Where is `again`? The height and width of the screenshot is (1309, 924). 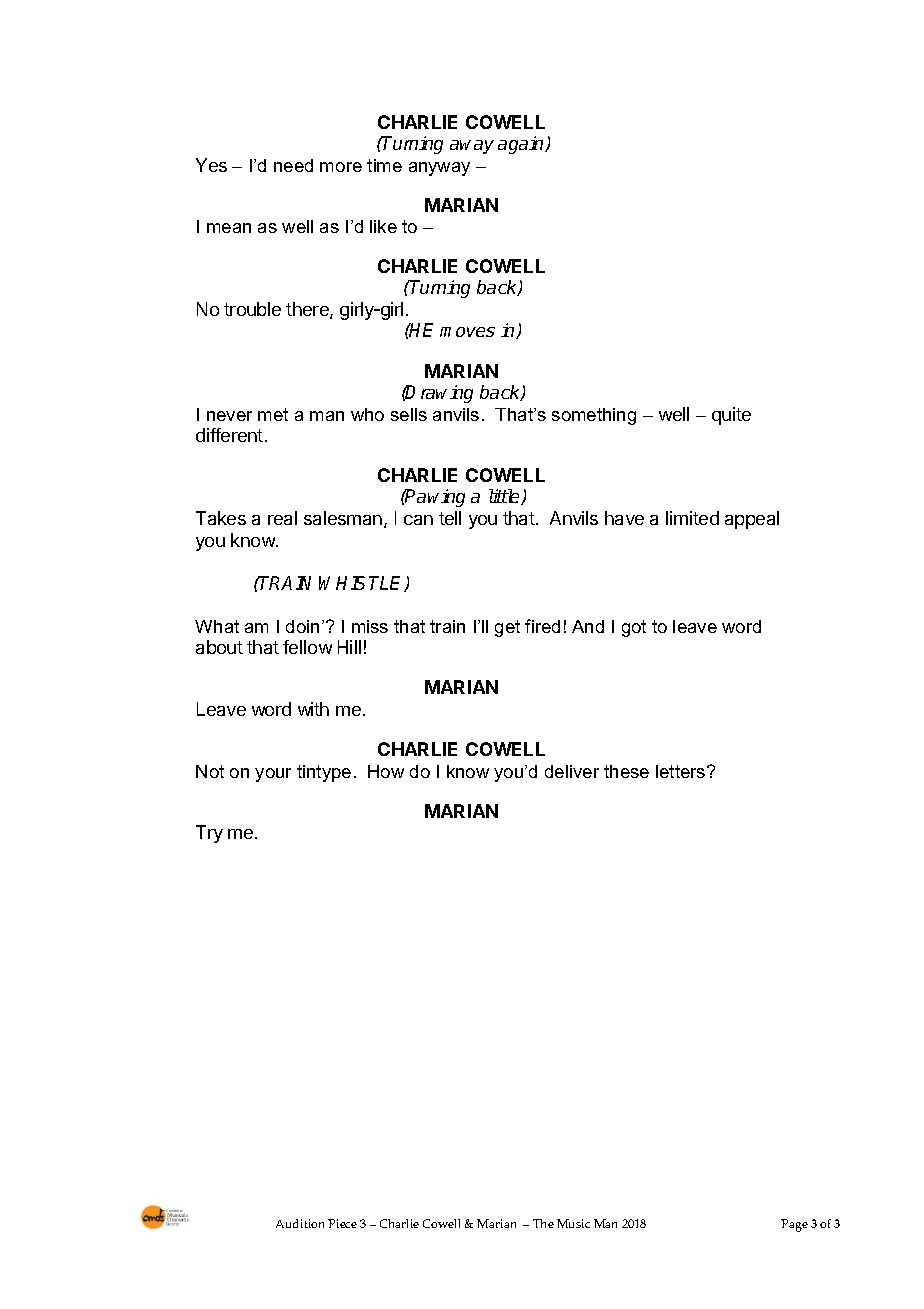 again is located at coordinates (522, 145).
